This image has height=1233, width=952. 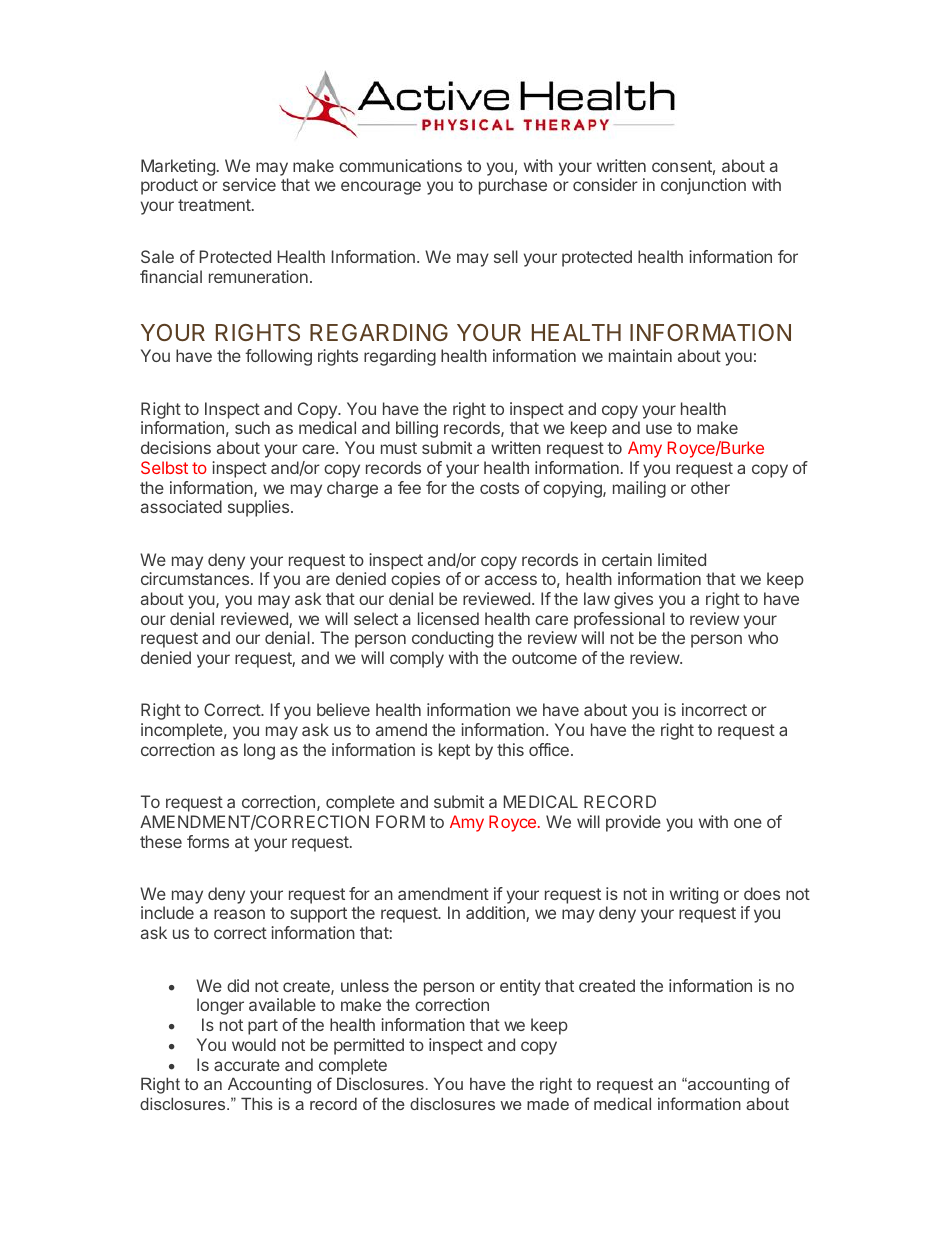 What do you see at coordinates (454, 751) in the image?
I see `kept` at bounding box center [454, 751].
